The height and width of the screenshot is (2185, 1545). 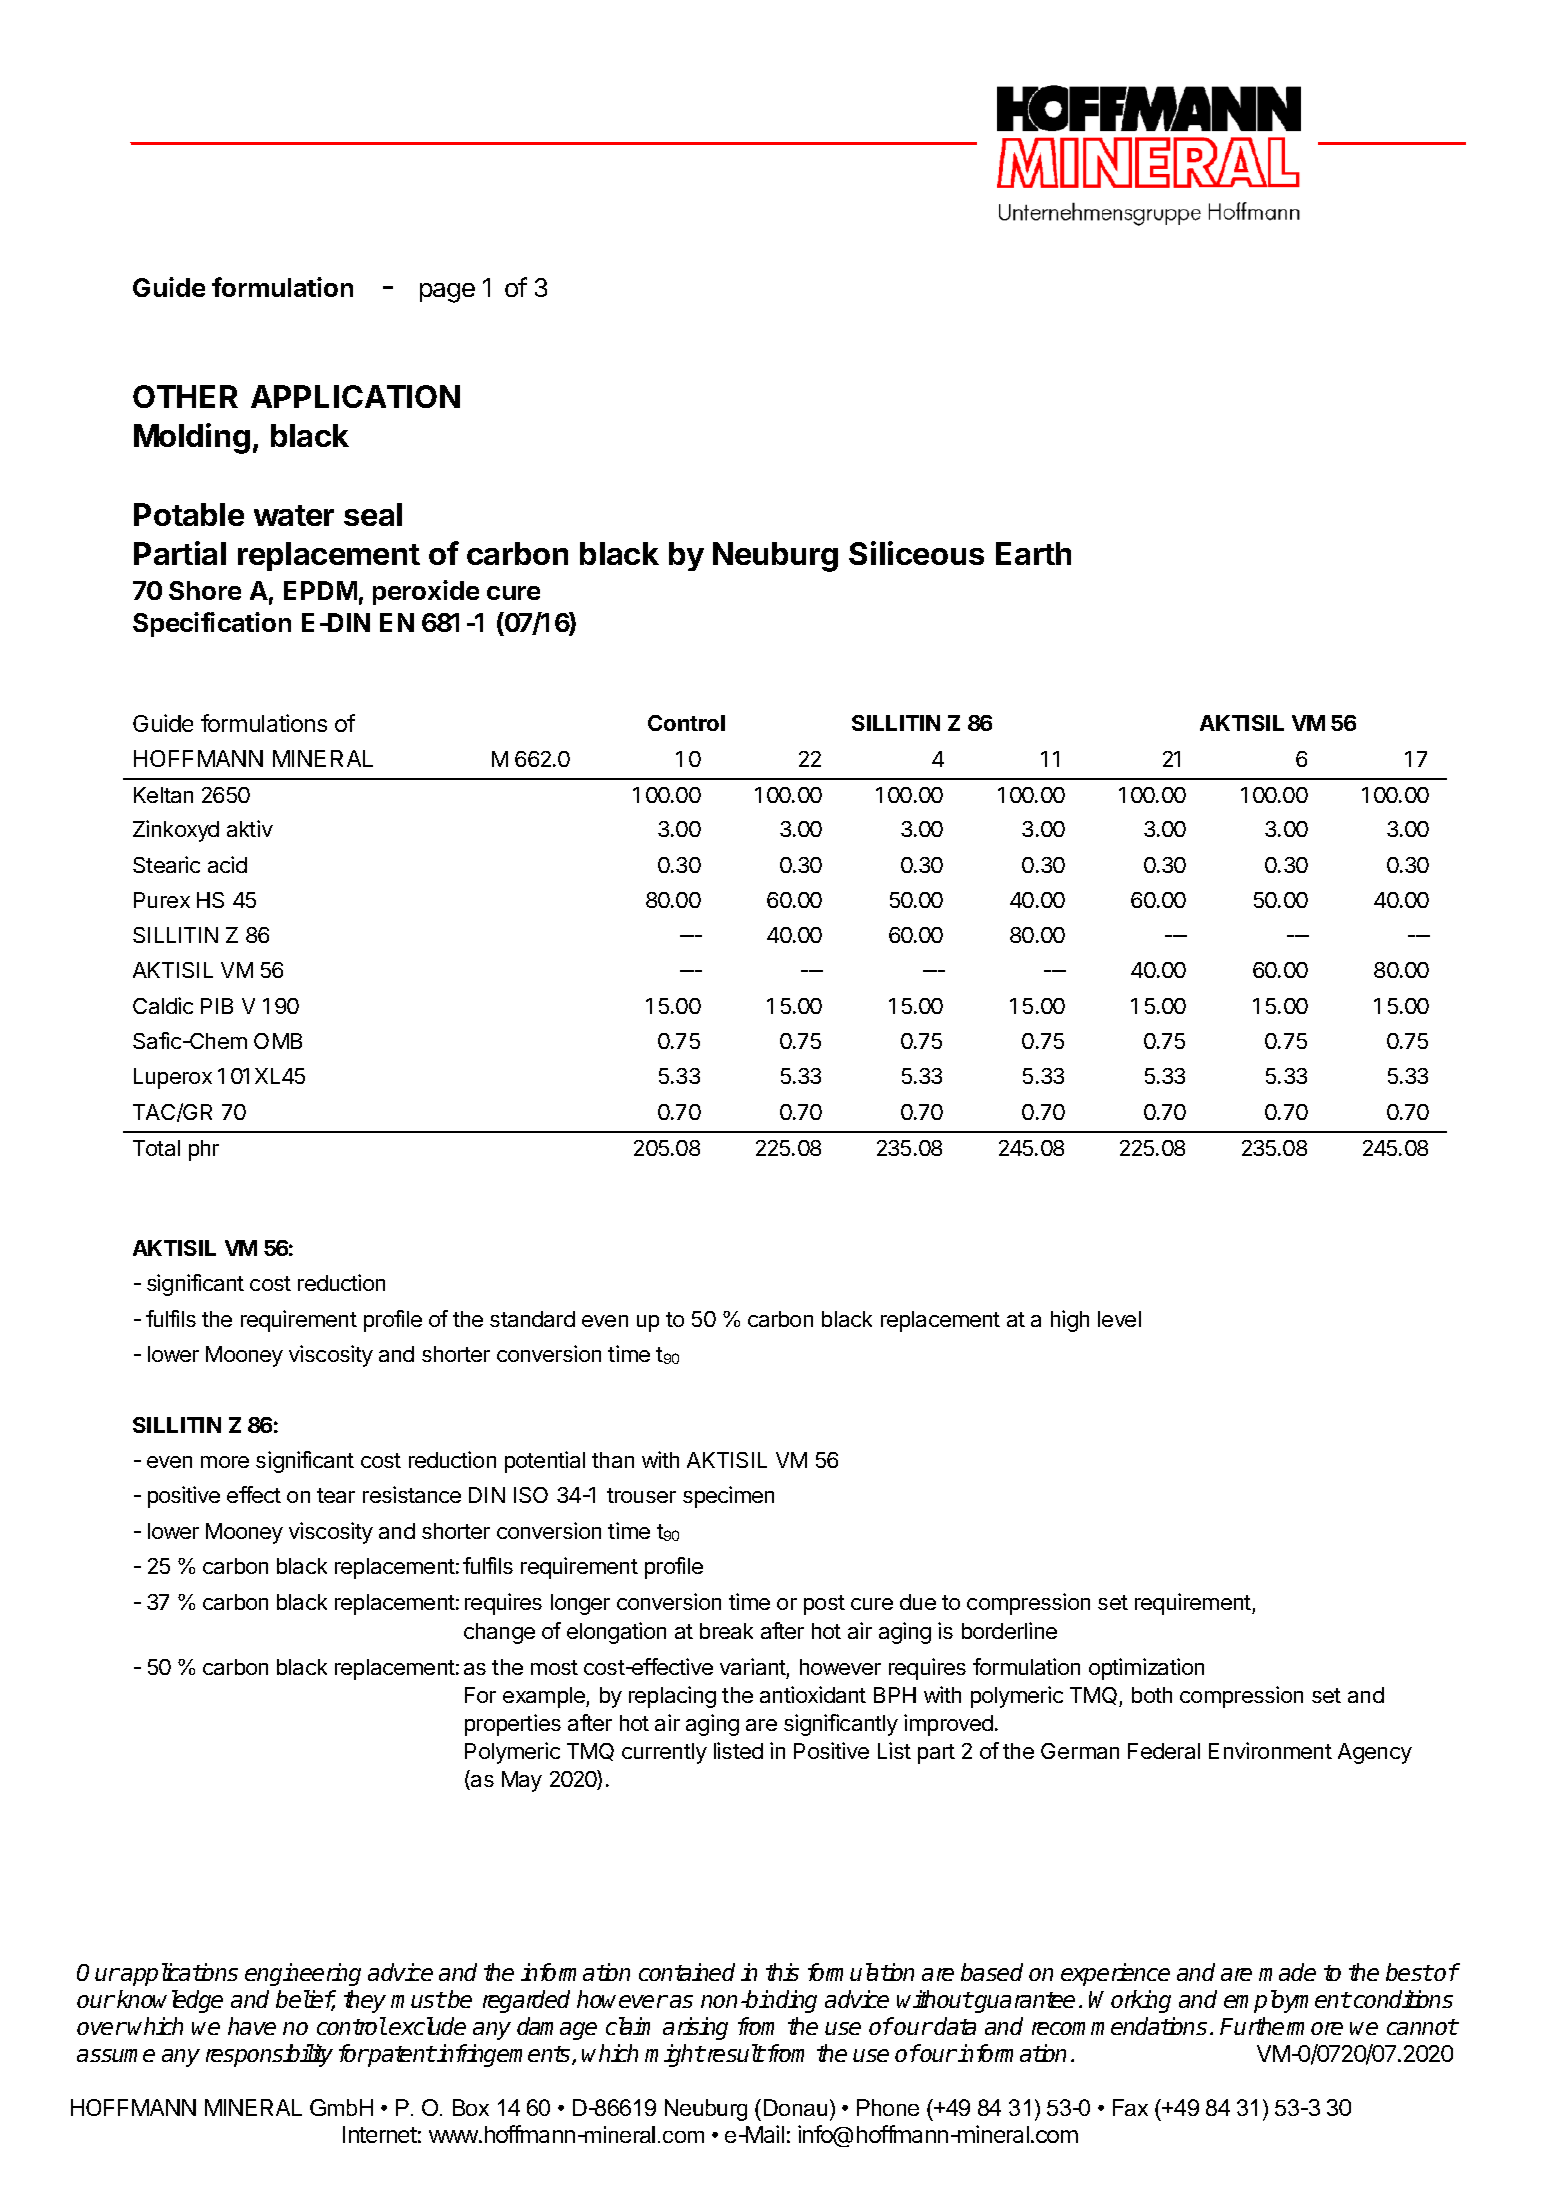 What do you see at coordinates (1119, 1319) in the screenshot?
I see `level` at bounding box center [1119, 1319].
